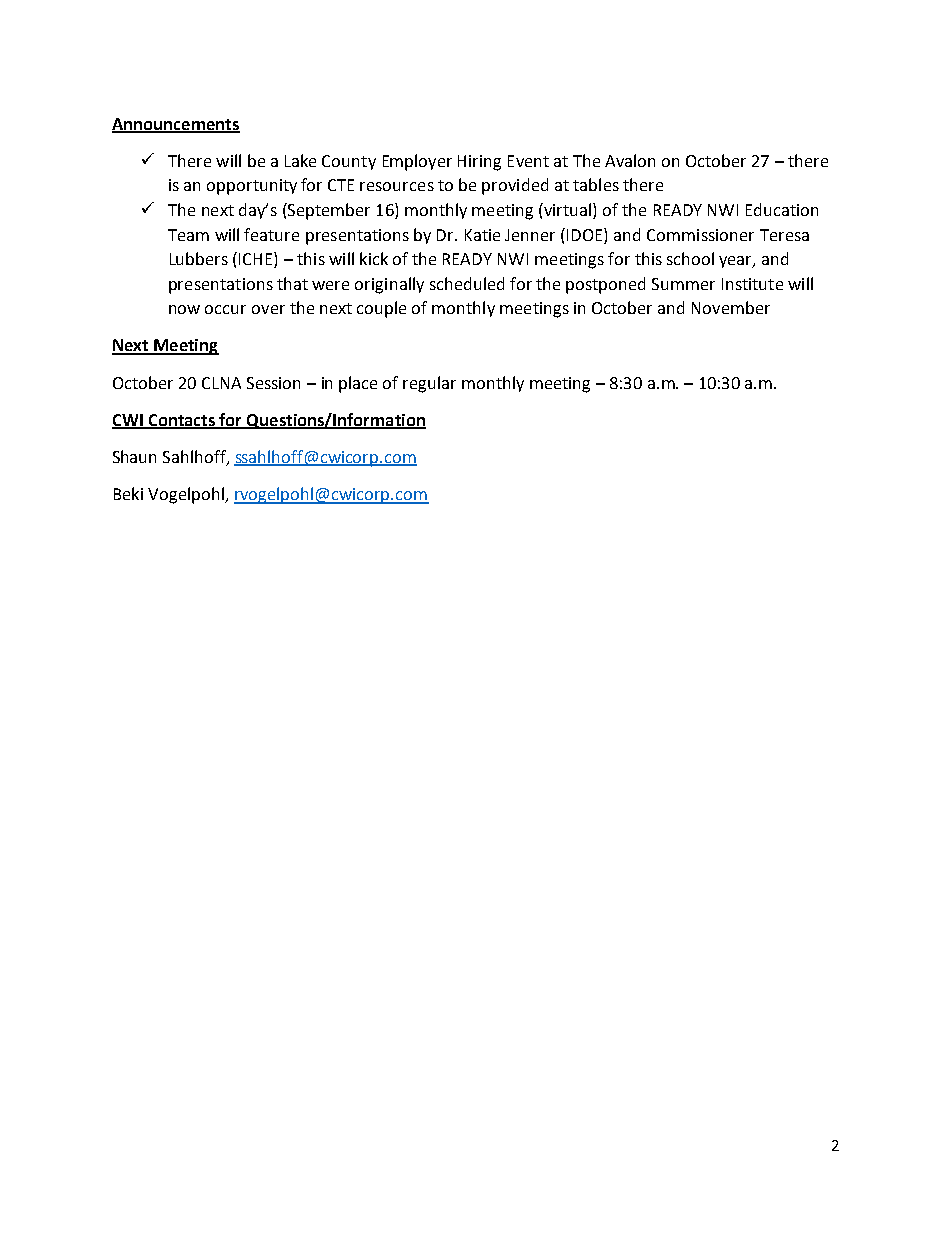 The image size is (952, 1233). I want to click on Shaun, so click(134, 456).
